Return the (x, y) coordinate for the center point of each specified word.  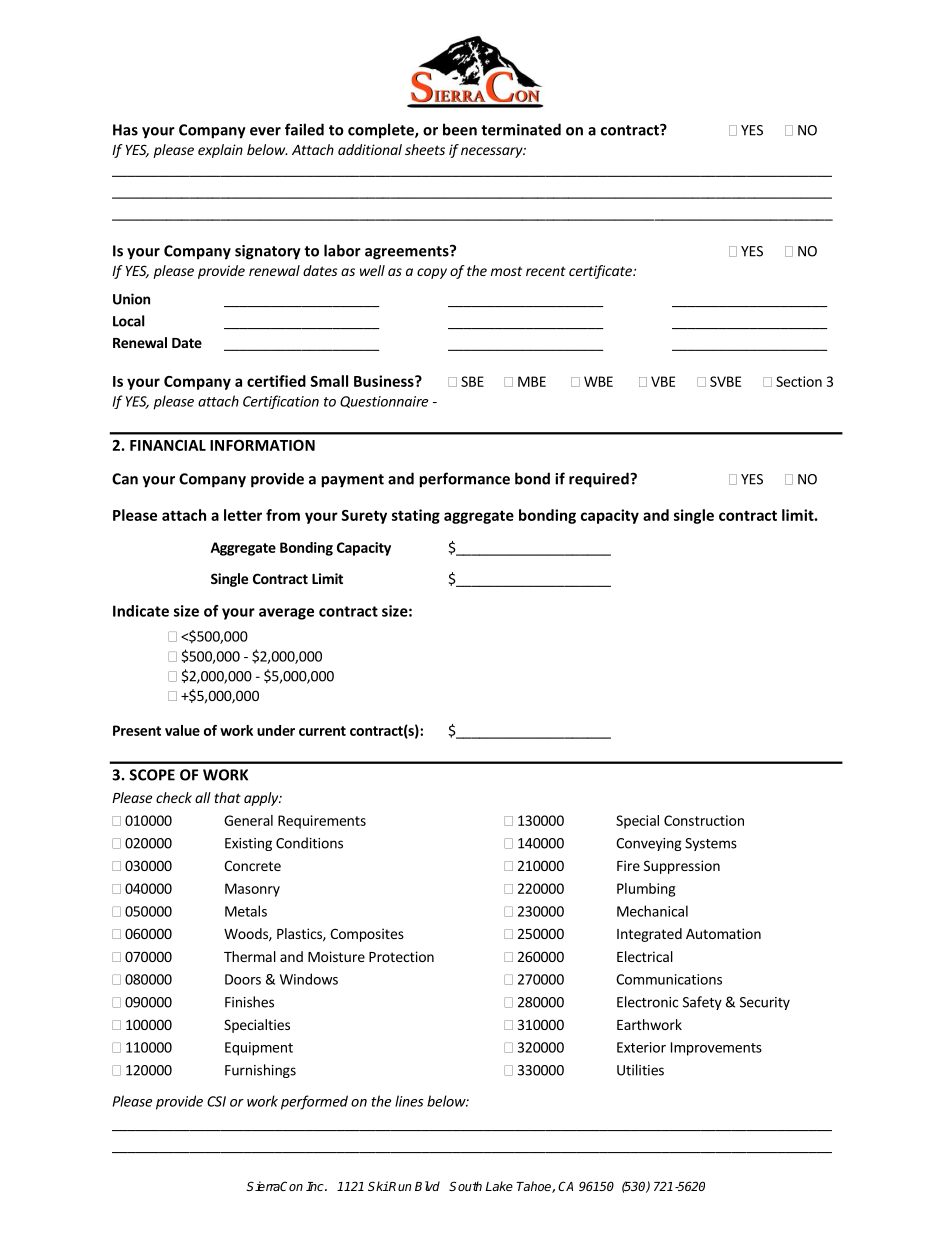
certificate (601, 272)
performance (464, 480)
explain (220, 151)
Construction (704, 820)
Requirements (322, 822)
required (600, 480)
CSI (216, 1101)
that (227, 797)
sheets (425, 149)
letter (243, 515)
